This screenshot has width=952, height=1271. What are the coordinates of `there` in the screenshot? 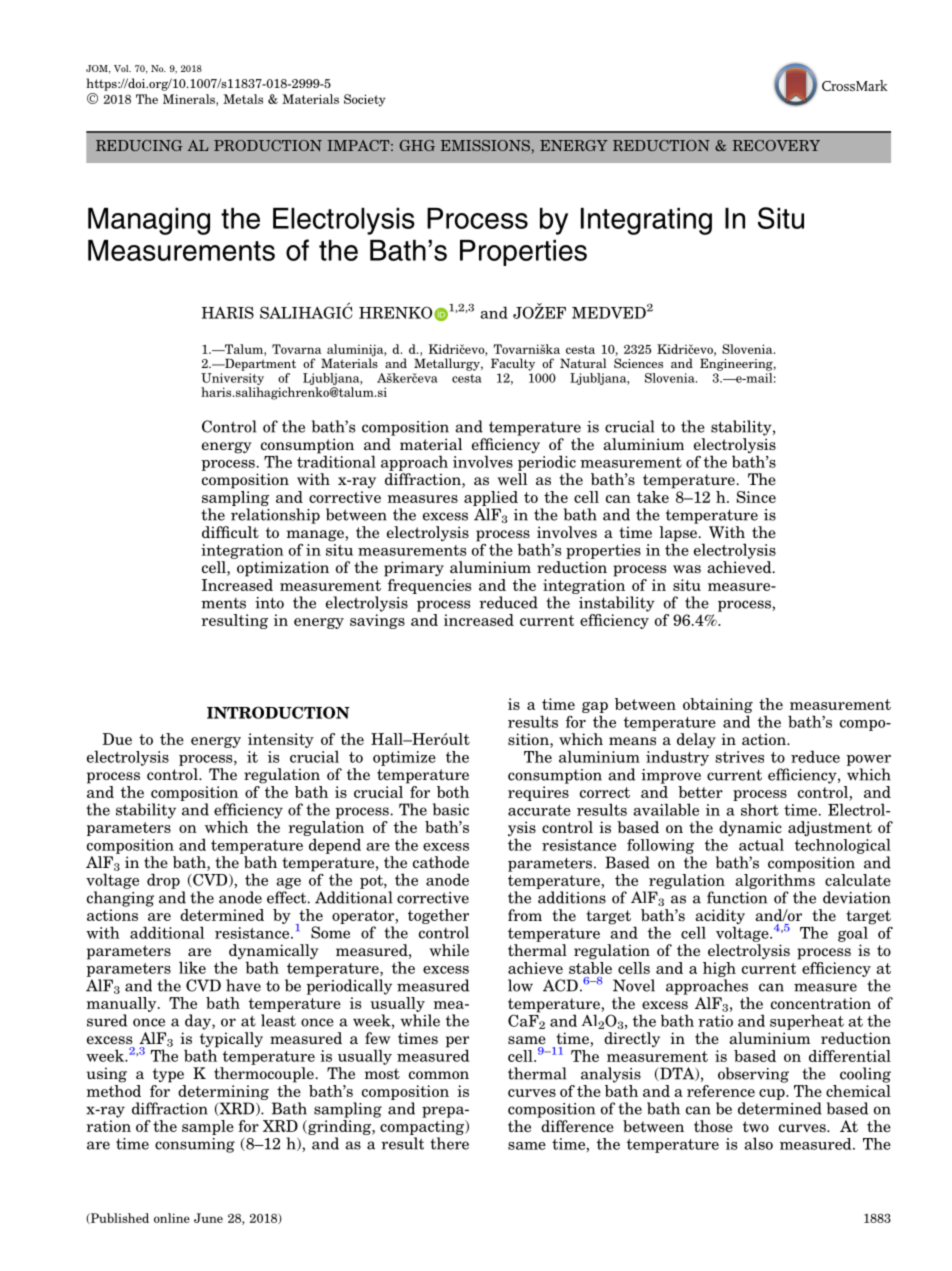 It's located at (449, 1143).
